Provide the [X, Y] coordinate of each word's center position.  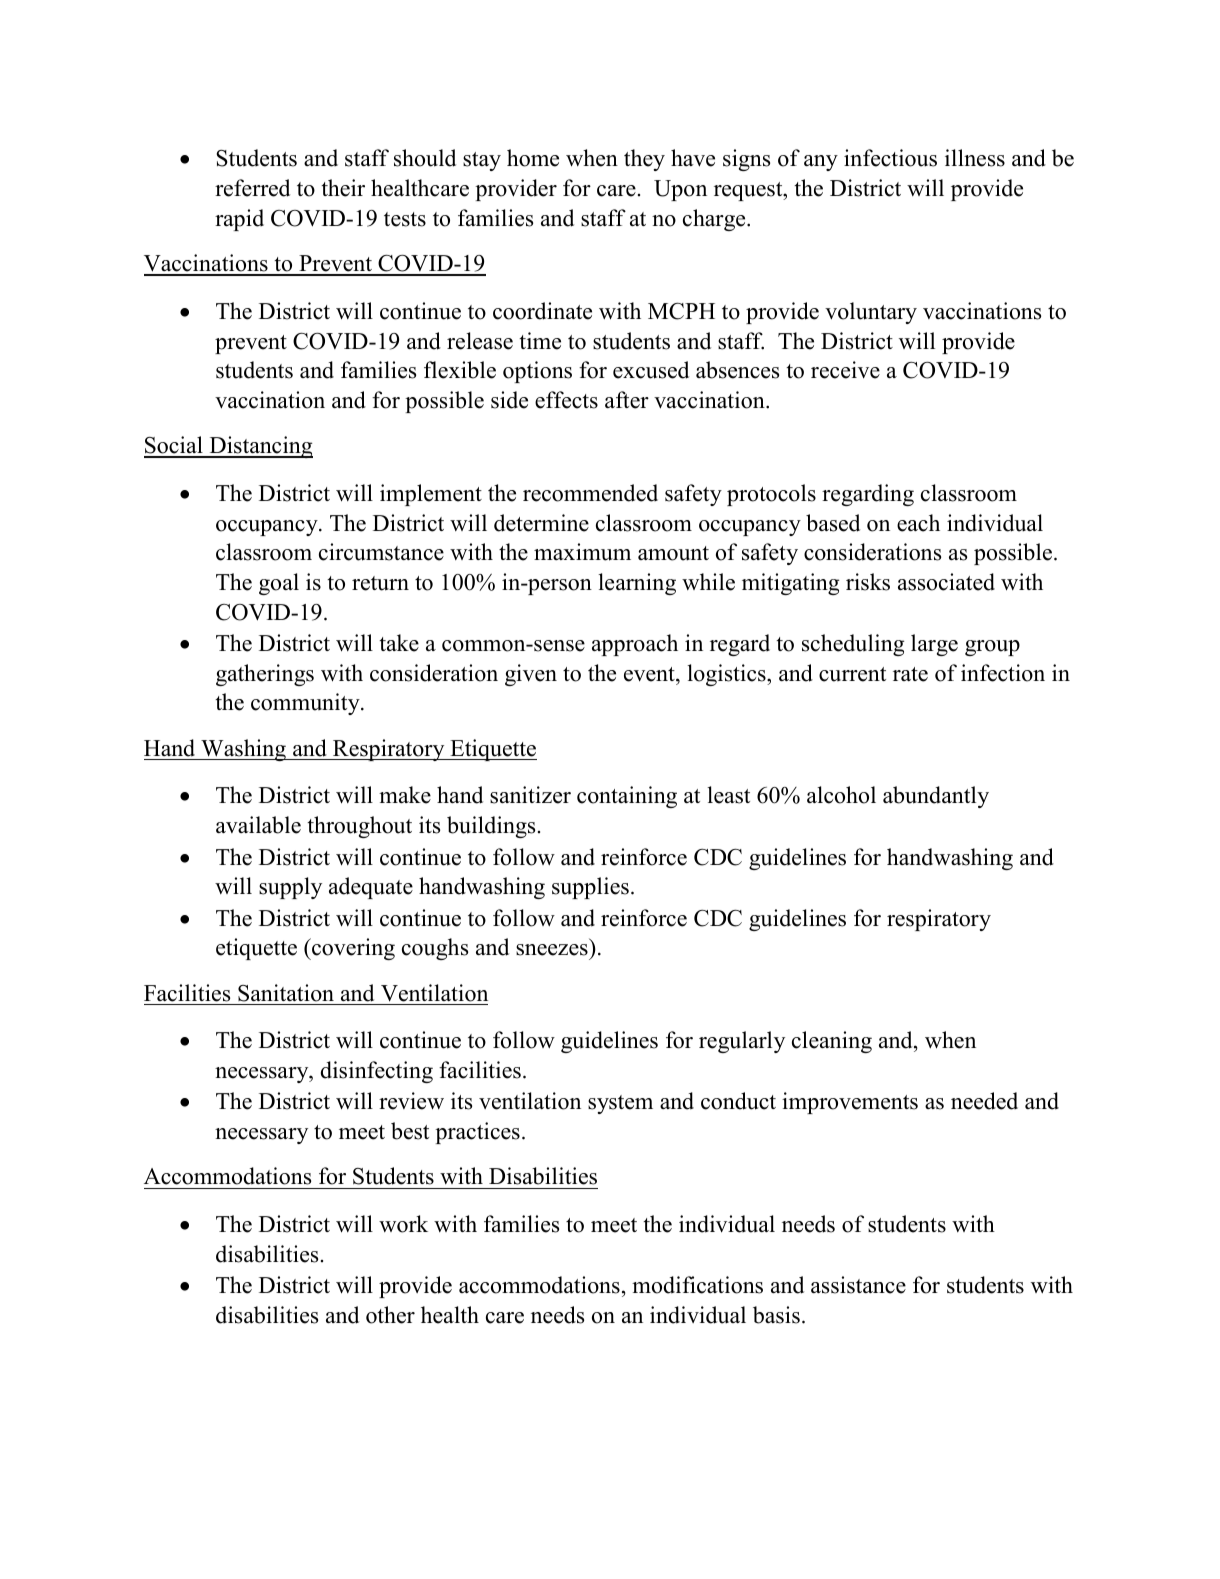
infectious [890, 158]
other [390, 1315]
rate [910, 674]
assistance [858, 1285]
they [644, 160]
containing [627, 797]
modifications [697, 1285]
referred [252, 188]
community [306, 704]
